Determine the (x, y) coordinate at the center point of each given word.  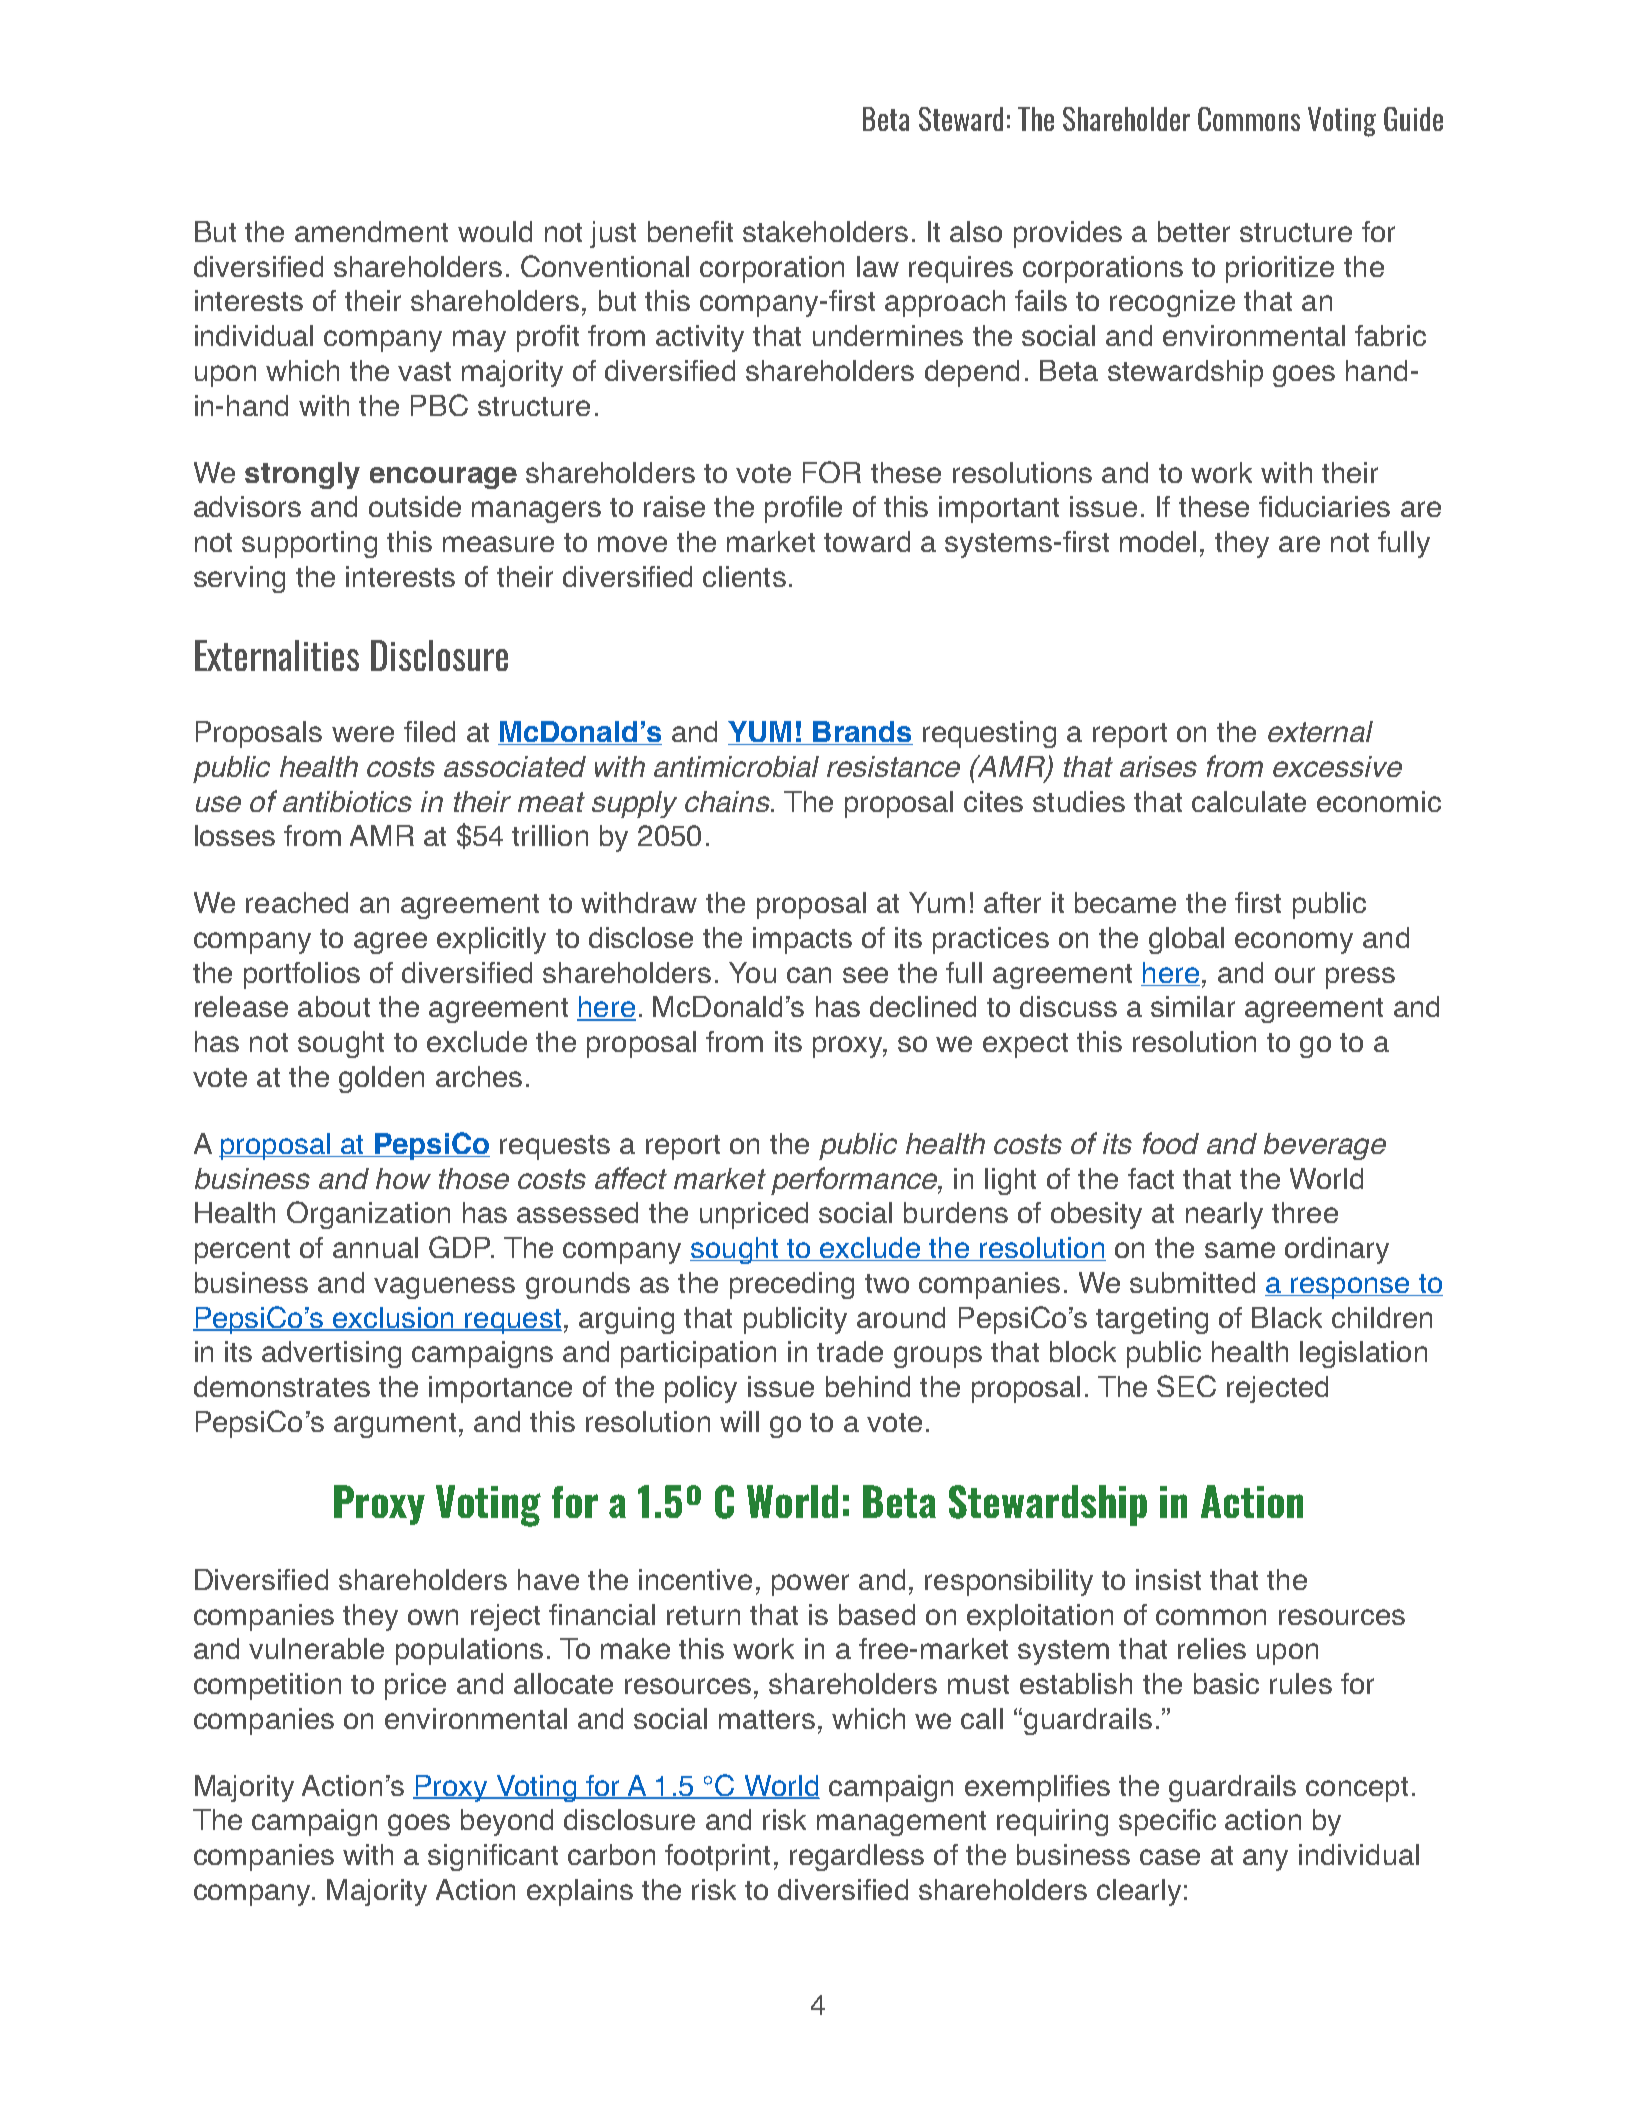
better (1194, 231)
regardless (857, 1857)
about (334, 1006)
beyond (507, 1822)
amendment (371, 231)
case (1170, 1857)
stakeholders (825, 231)
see (865, 975)
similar (1193, 1006)
